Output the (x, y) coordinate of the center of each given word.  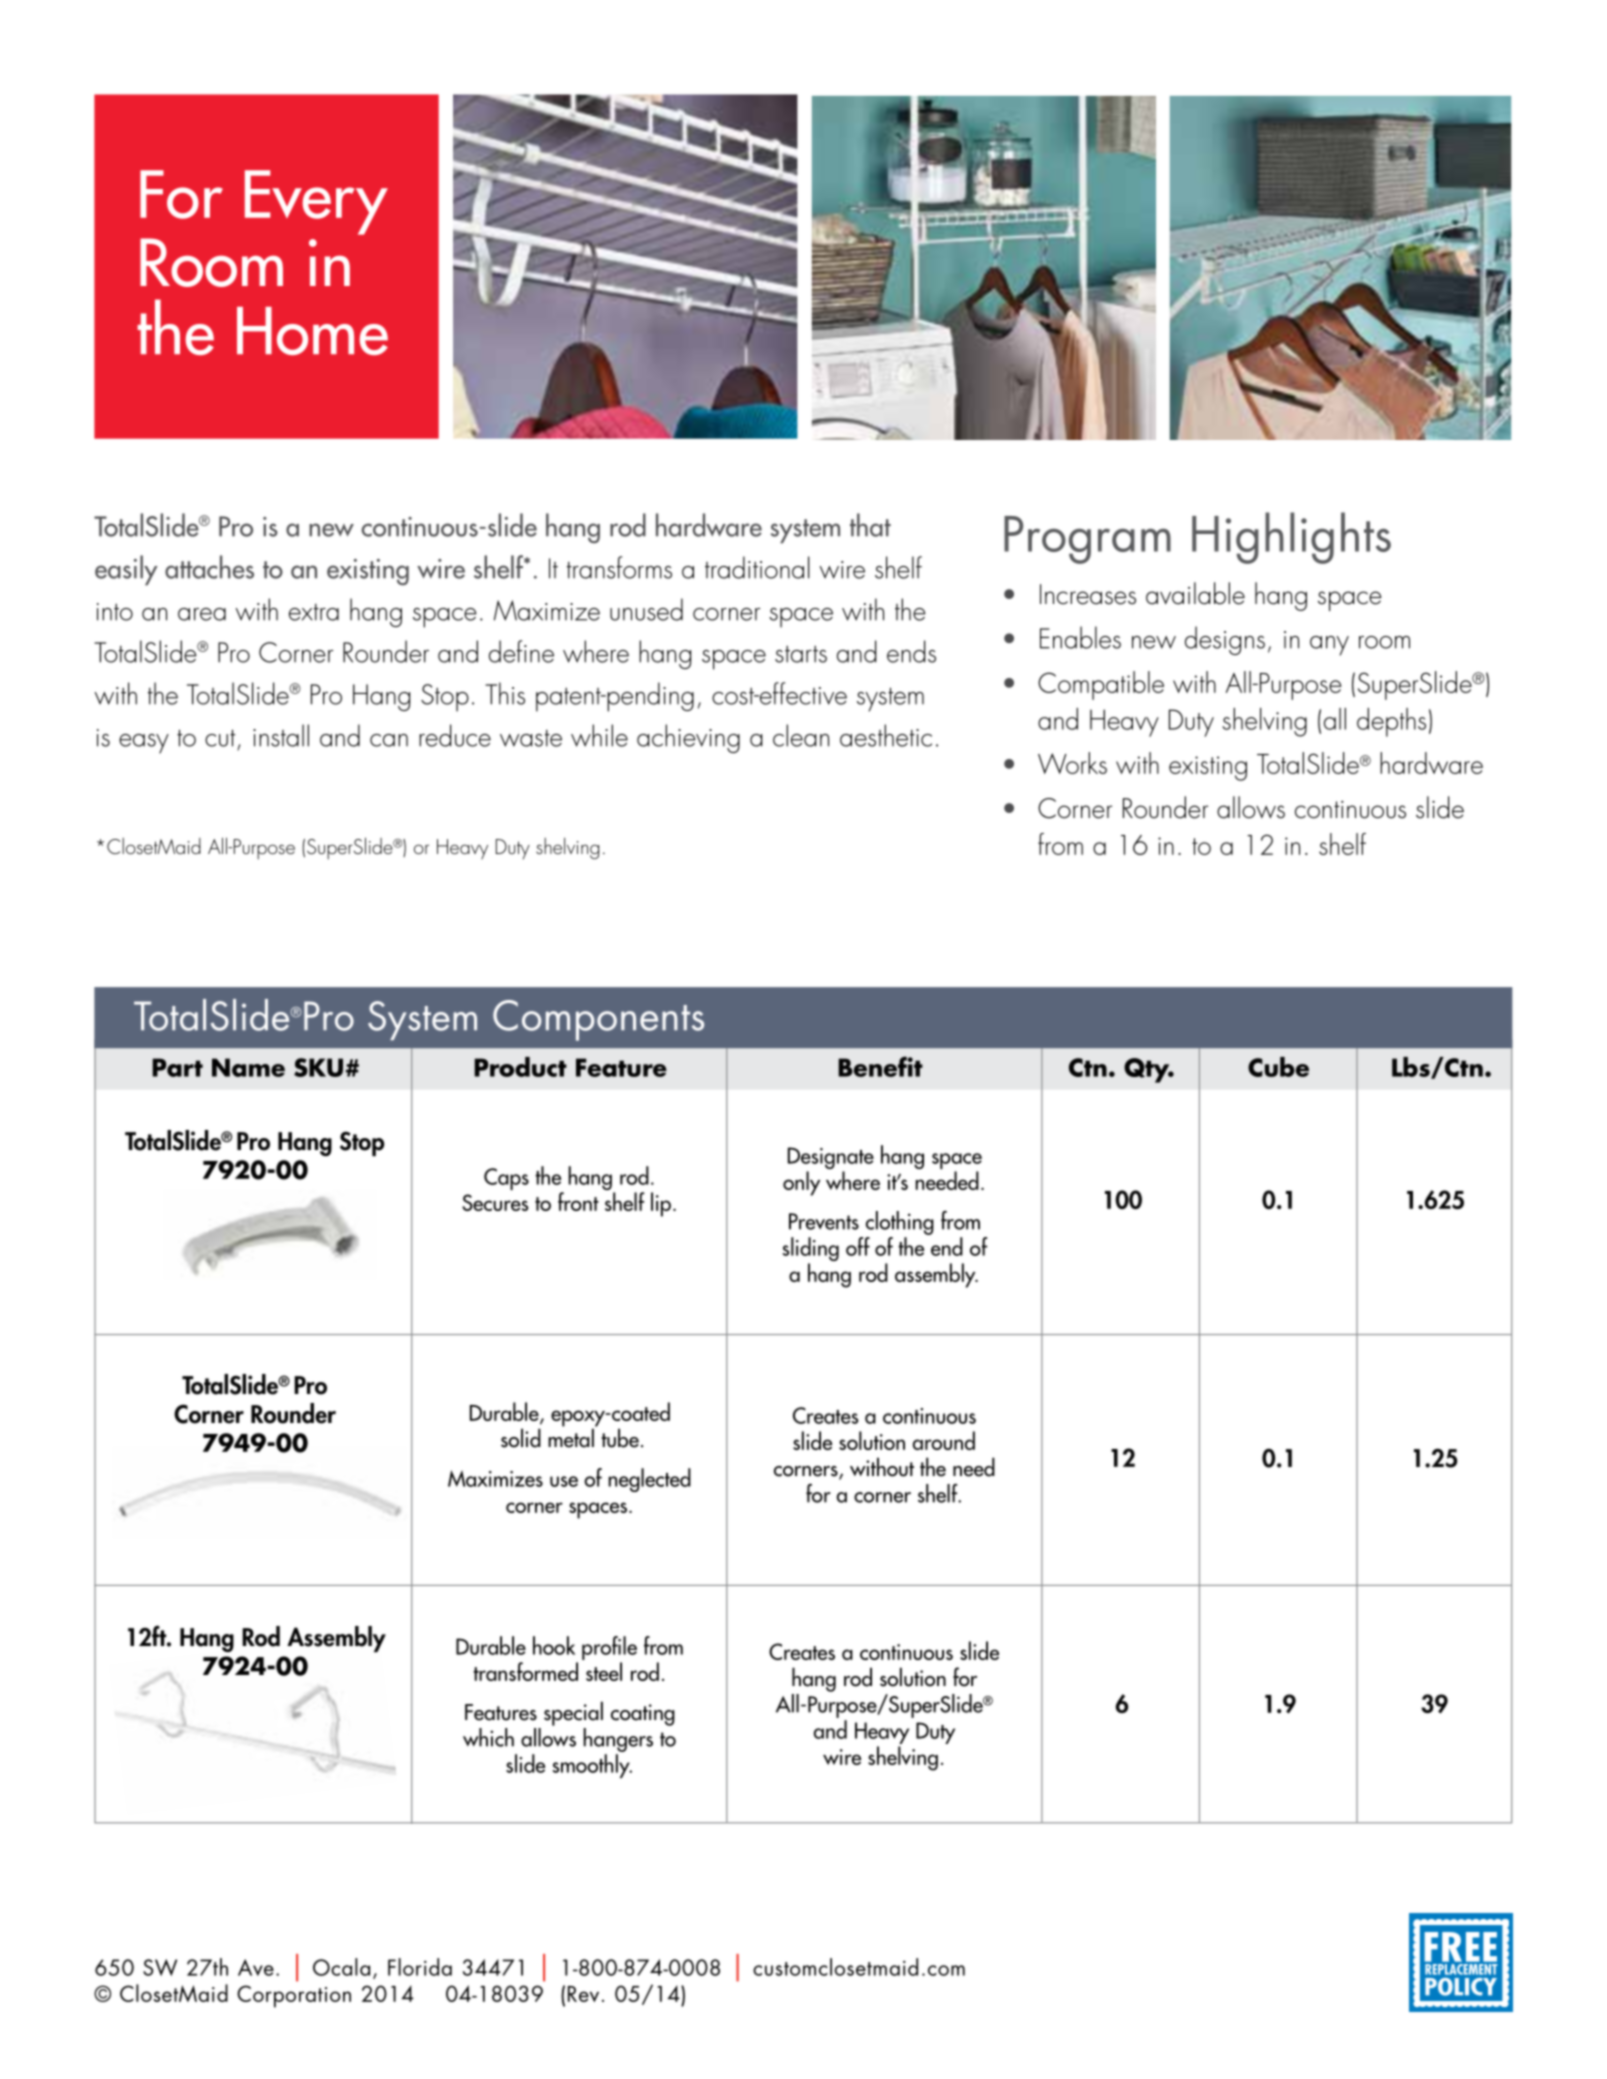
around (944, 1440)
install (281, 735)
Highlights (1291, 538)
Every (316, 202)
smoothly (592, 1766)
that (870, 525)
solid (521, 1438)
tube (620, 1438)
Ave (256, 1967)
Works (1072, 763)
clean (801, 735)
